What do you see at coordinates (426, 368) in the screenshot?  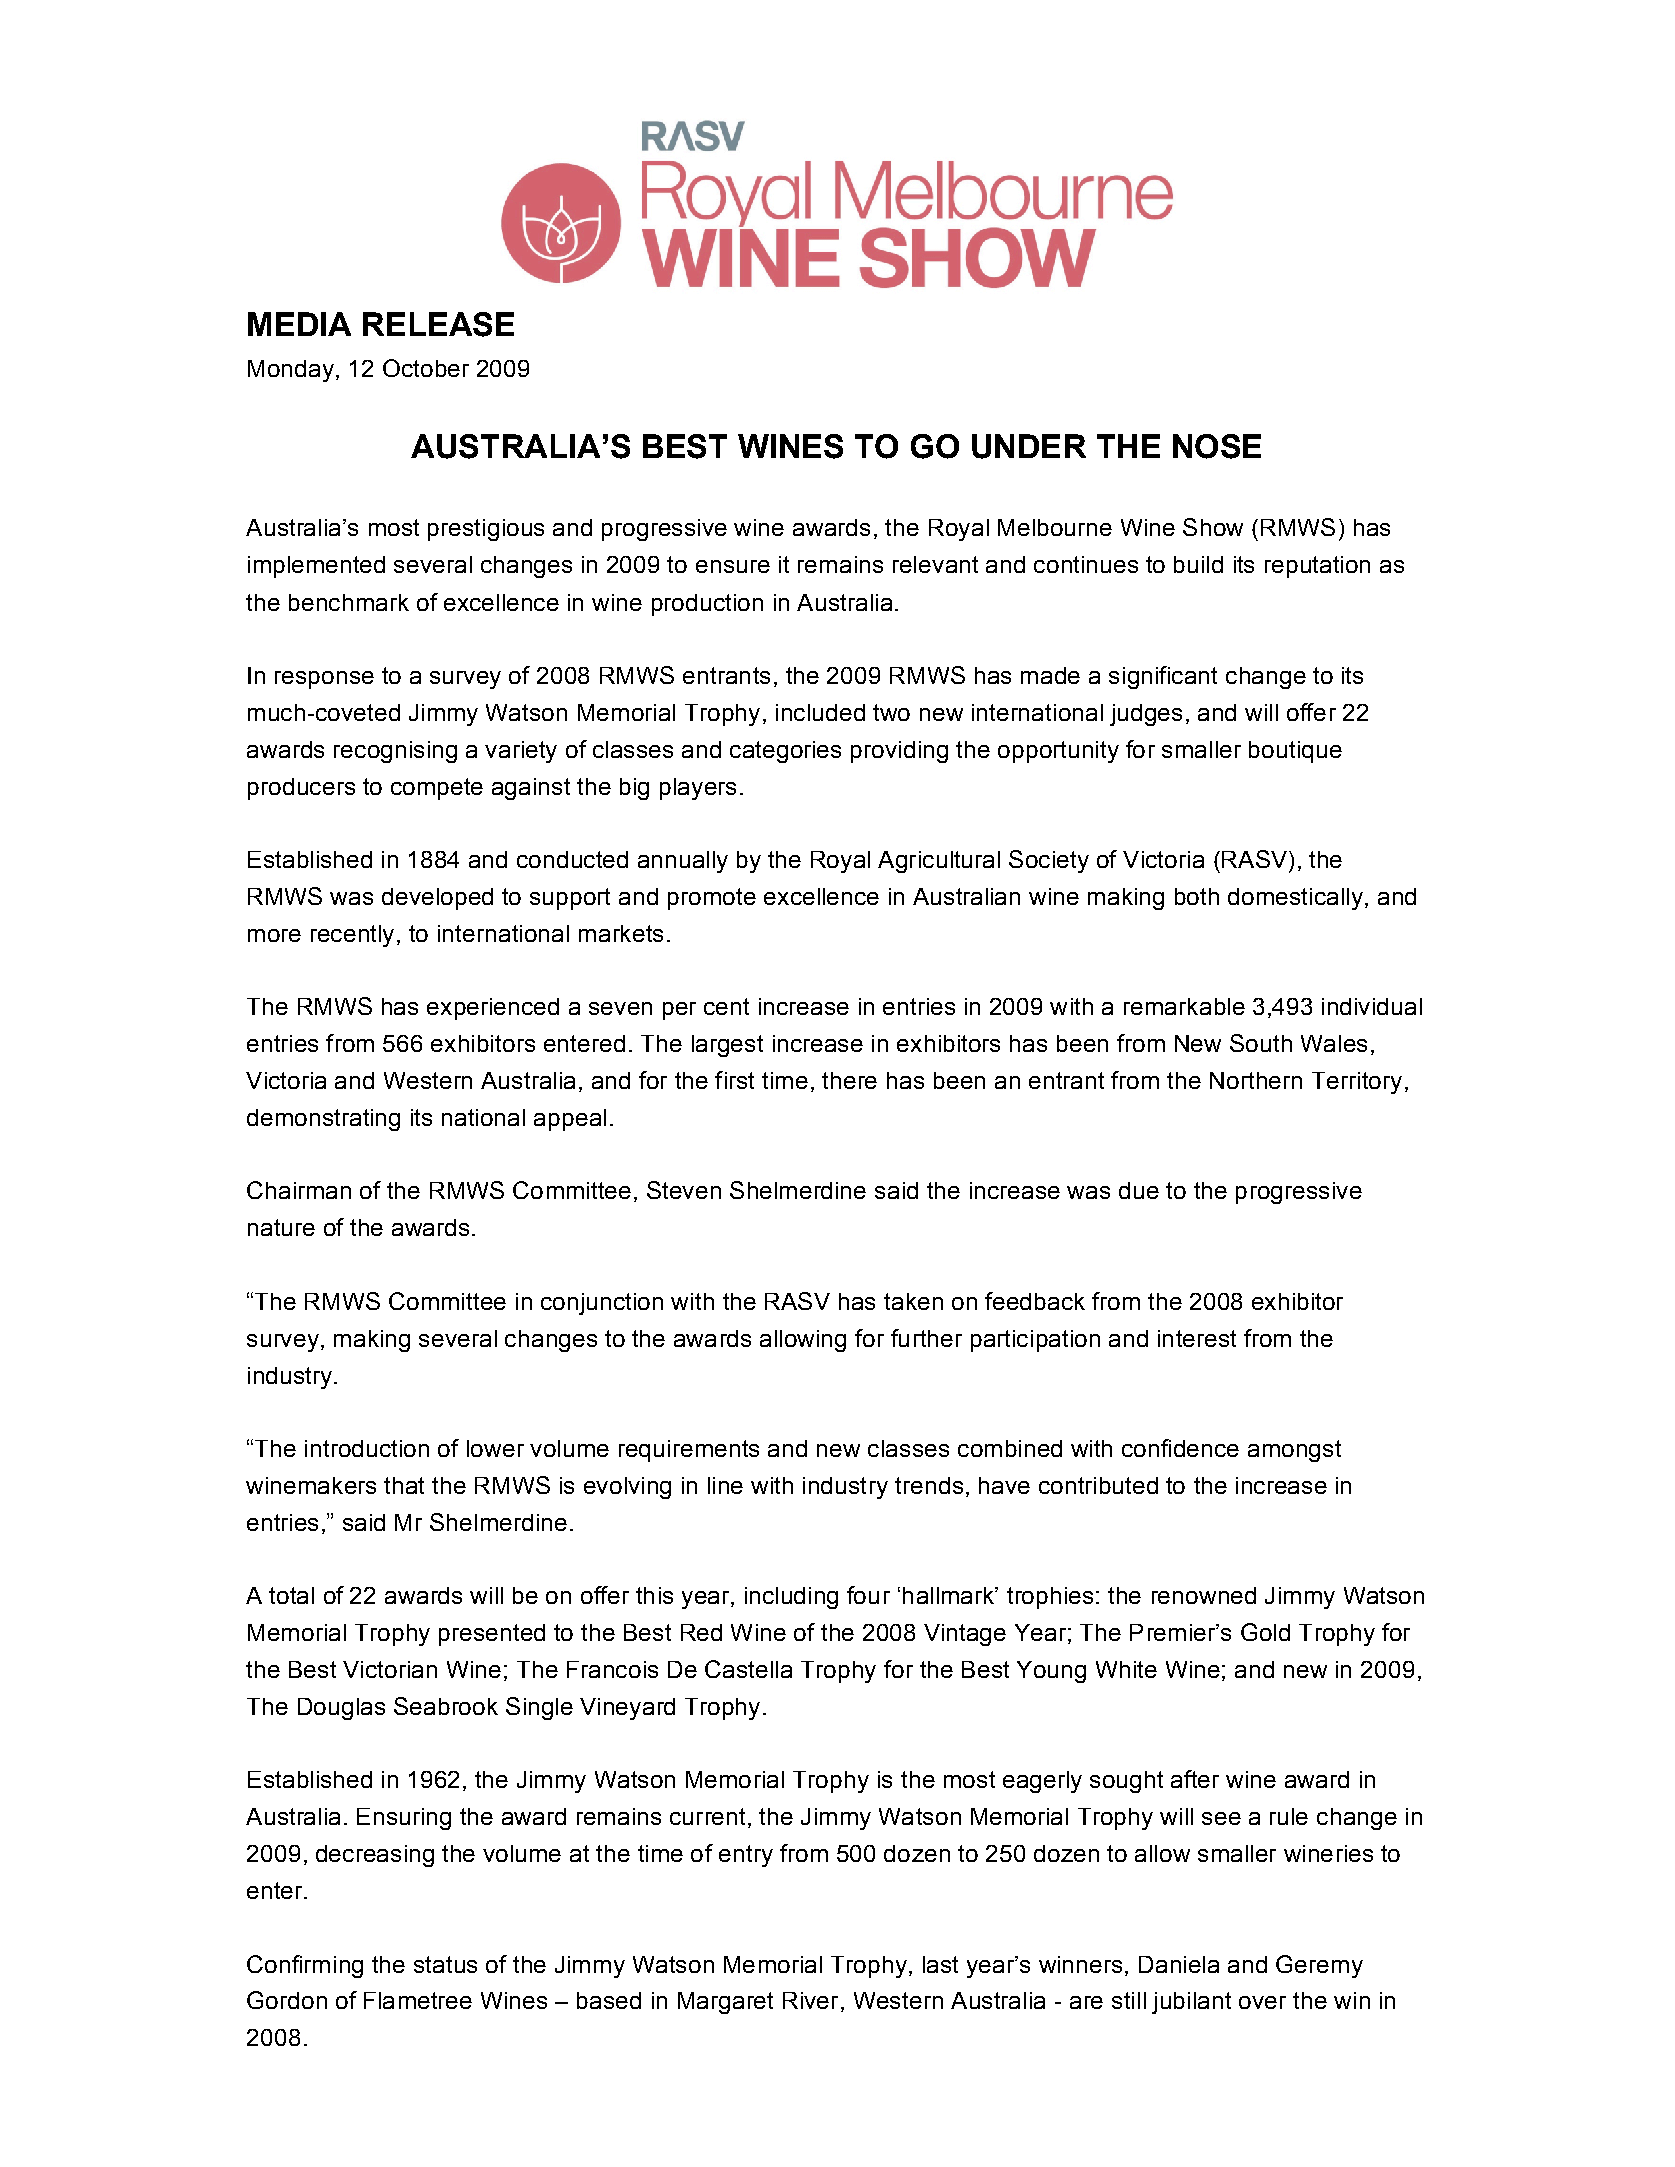 I see `October` at bounding box center [426, 368].
